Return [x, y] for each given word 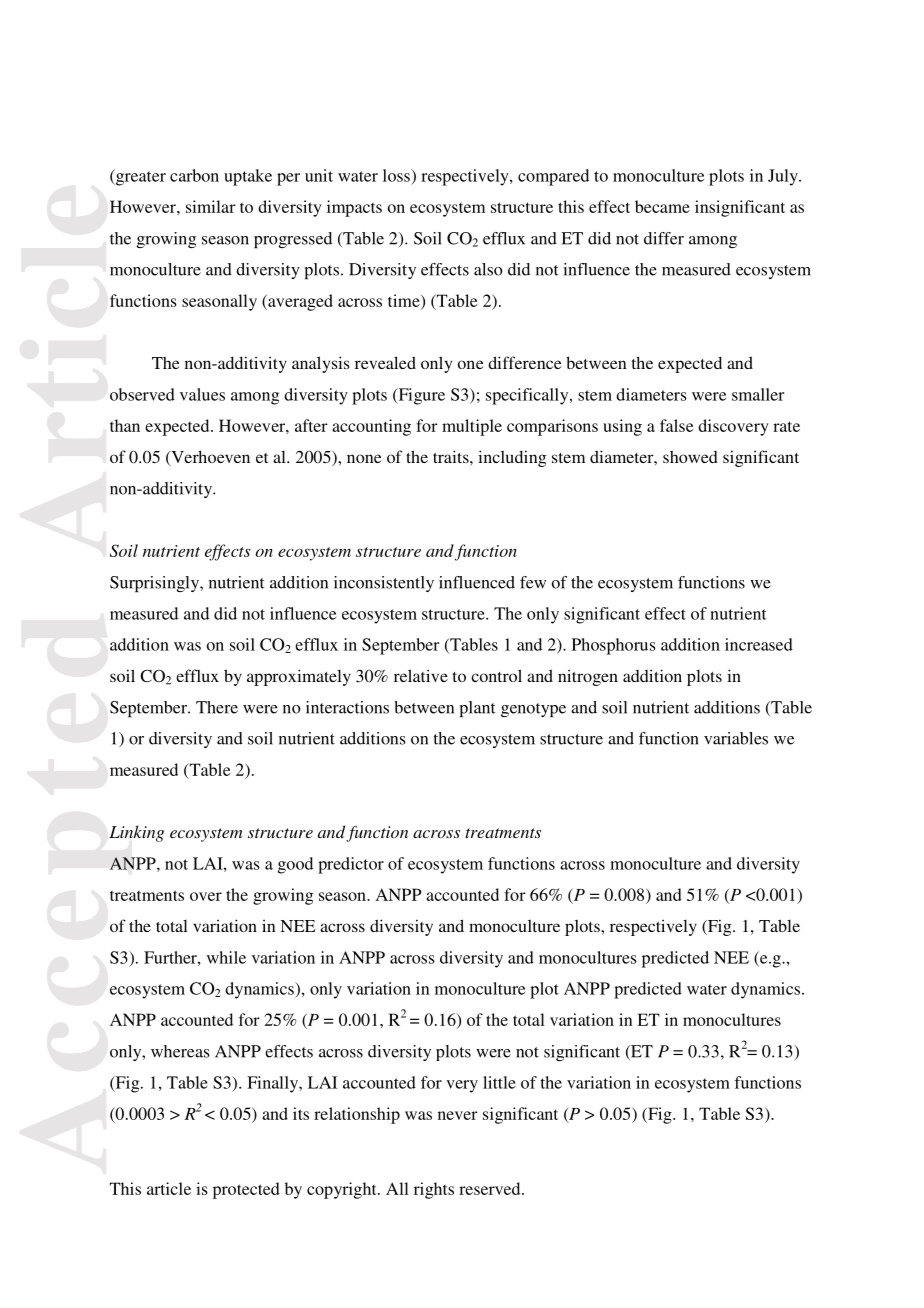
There [217, 707]
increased [759, 644]
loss [397, 175]
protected [246, 1190]
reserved [491, 1188]
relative [421, 675]
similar [211, 206]
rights [434, 1190]
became [662, 206]
